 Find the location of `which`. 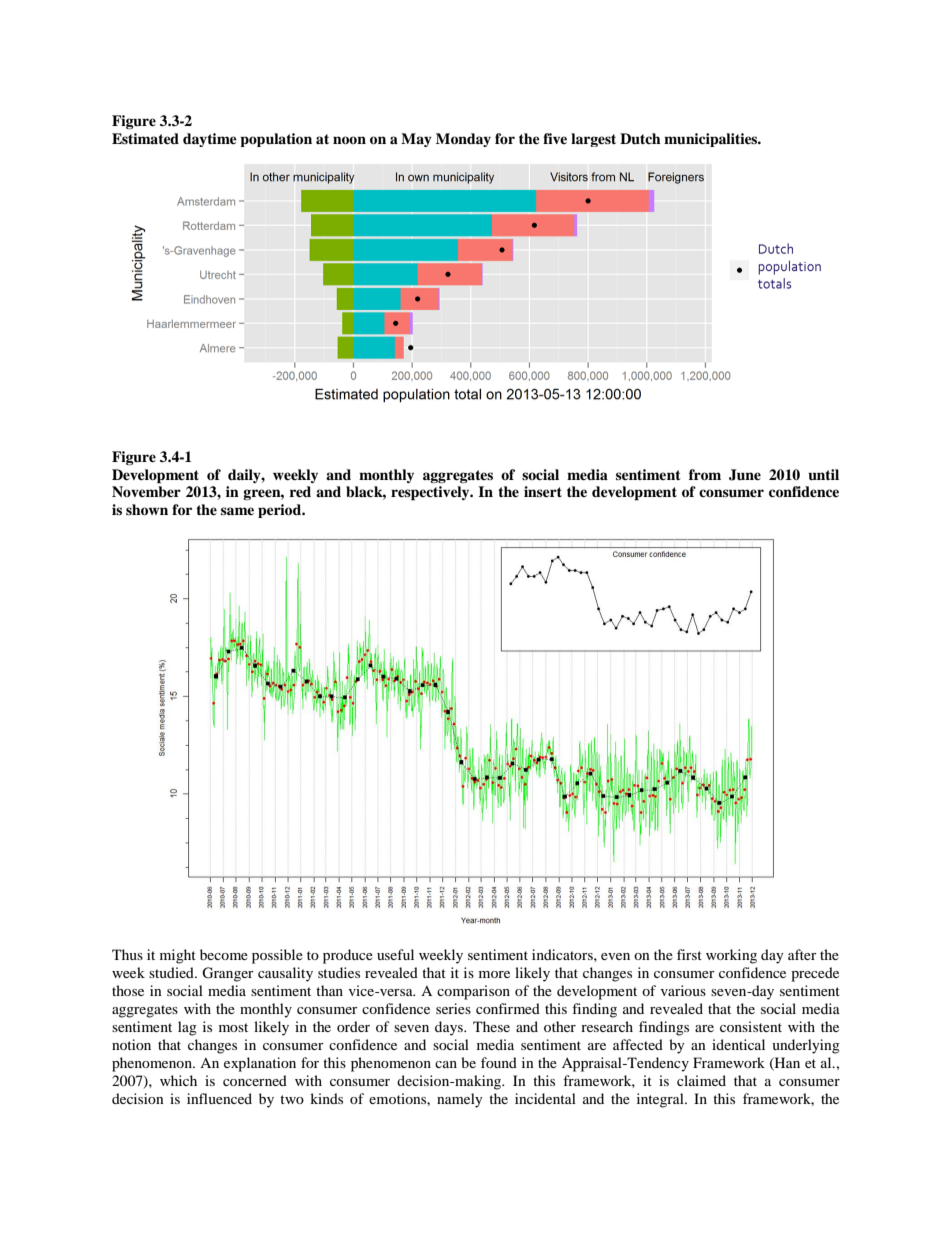

which is located at coordinates (178, 1080).
